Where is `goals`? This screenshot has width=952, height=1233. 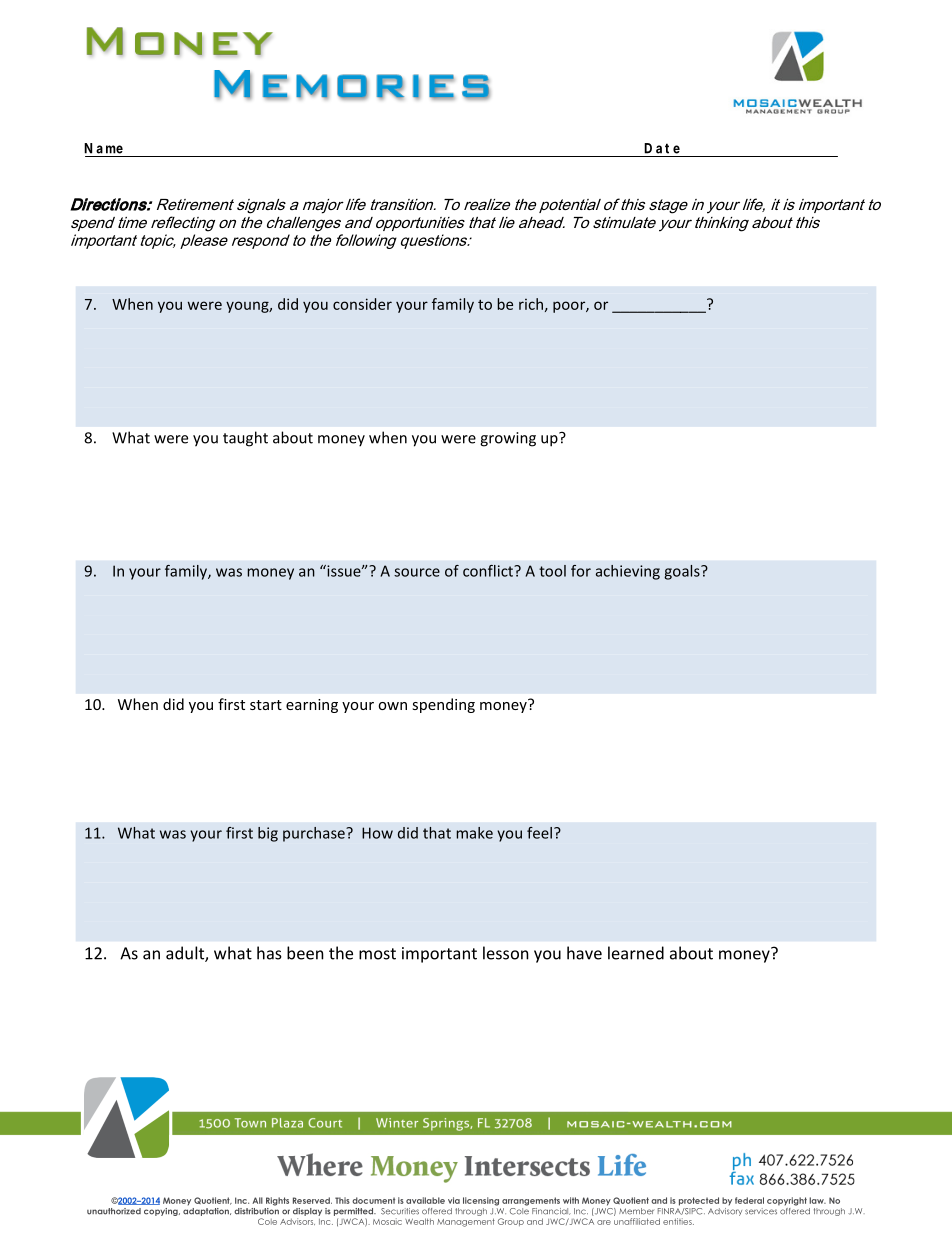
goals is located at coordinates (683, 572).
